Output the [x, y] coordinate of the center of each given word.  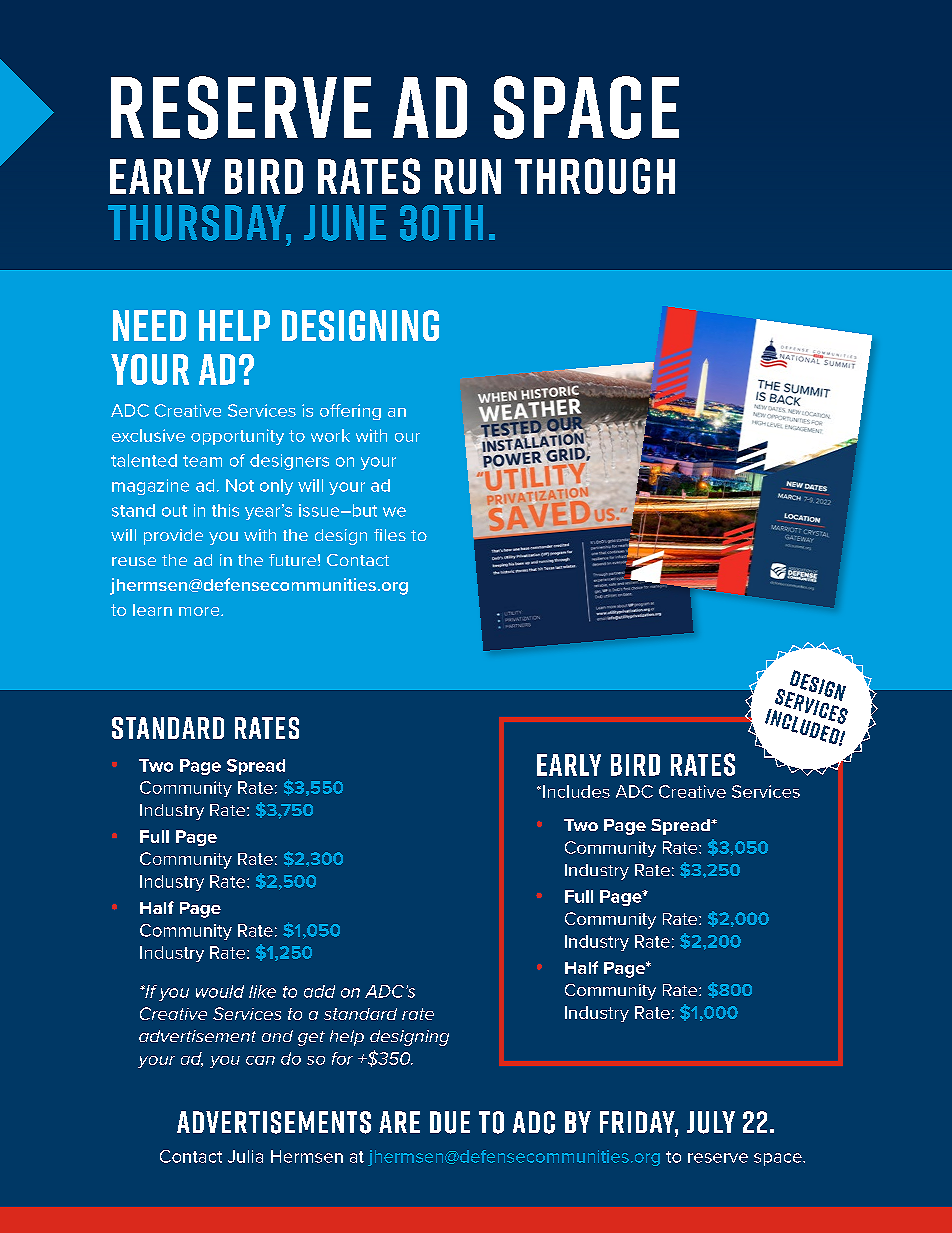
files [390, 535]
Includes [576, 791]
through [595, 176]
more [200, 611]
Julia [245, 1156]
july [711, 1122]
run [468, 176]
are [399, 1122]
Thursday [198, 223]
